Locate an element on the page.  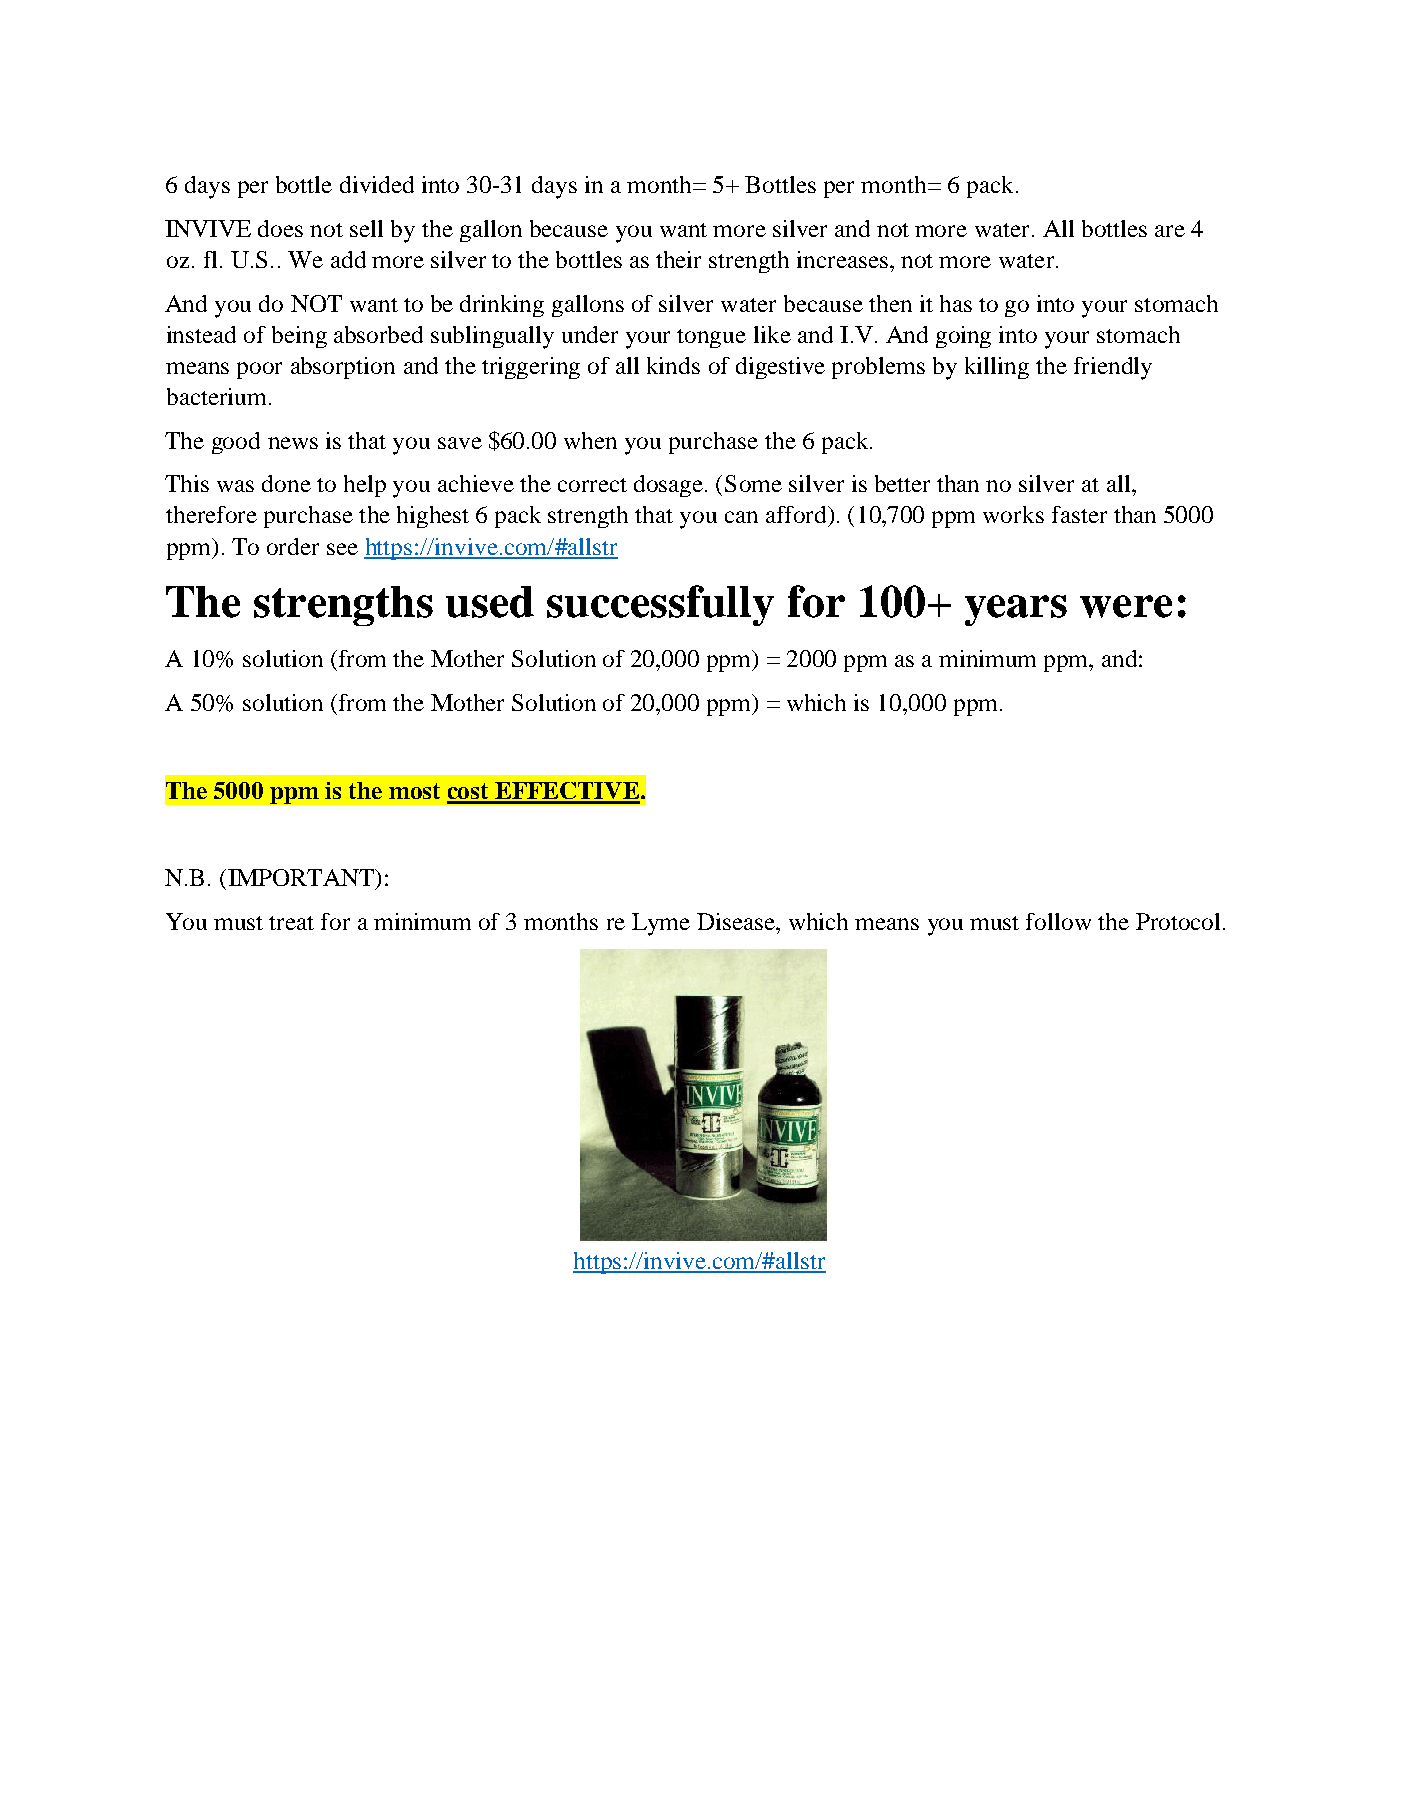
kinds is located at coordinates (673, 365).
